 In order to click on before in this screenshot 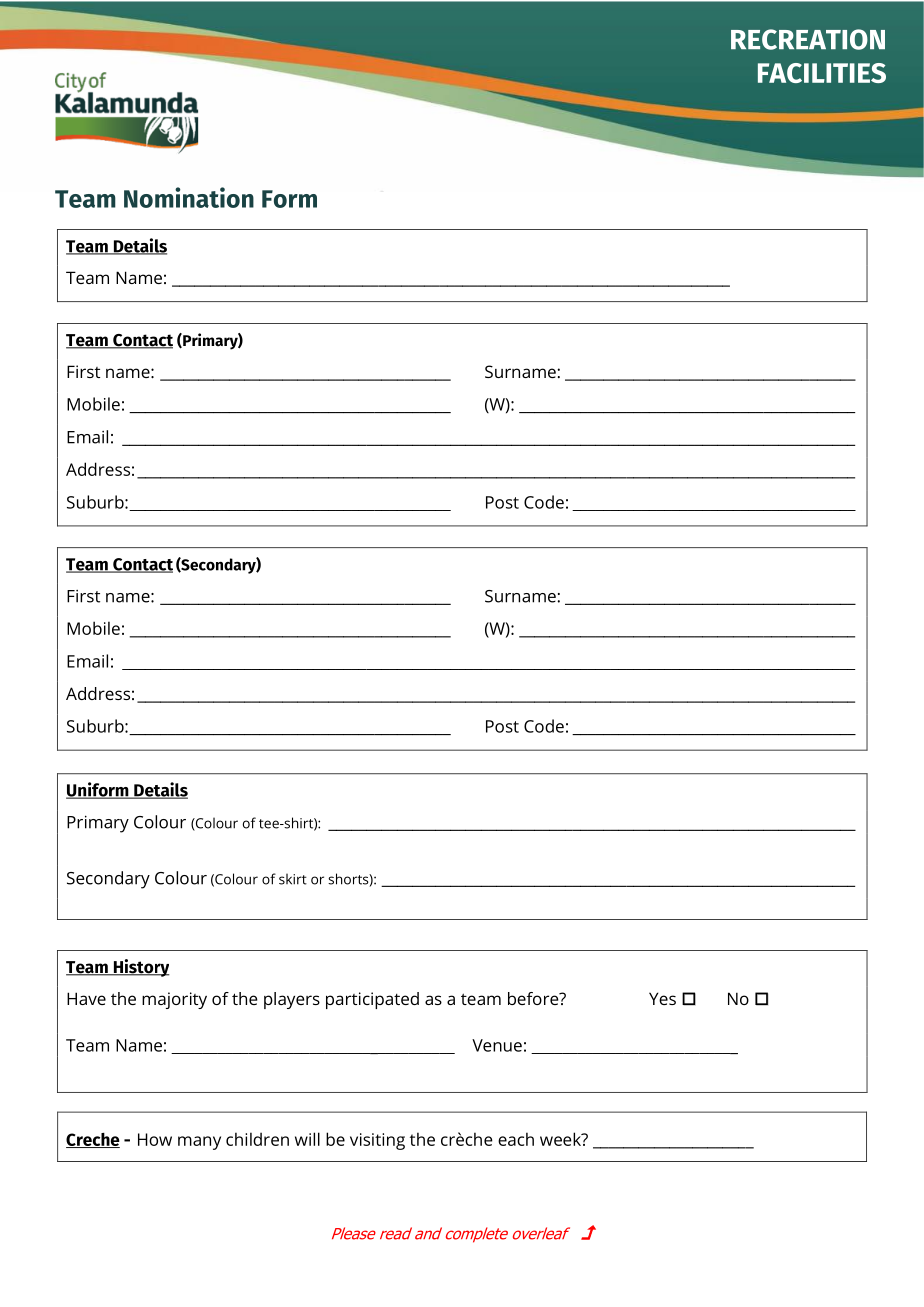, I will do `click(534, 998)`.
